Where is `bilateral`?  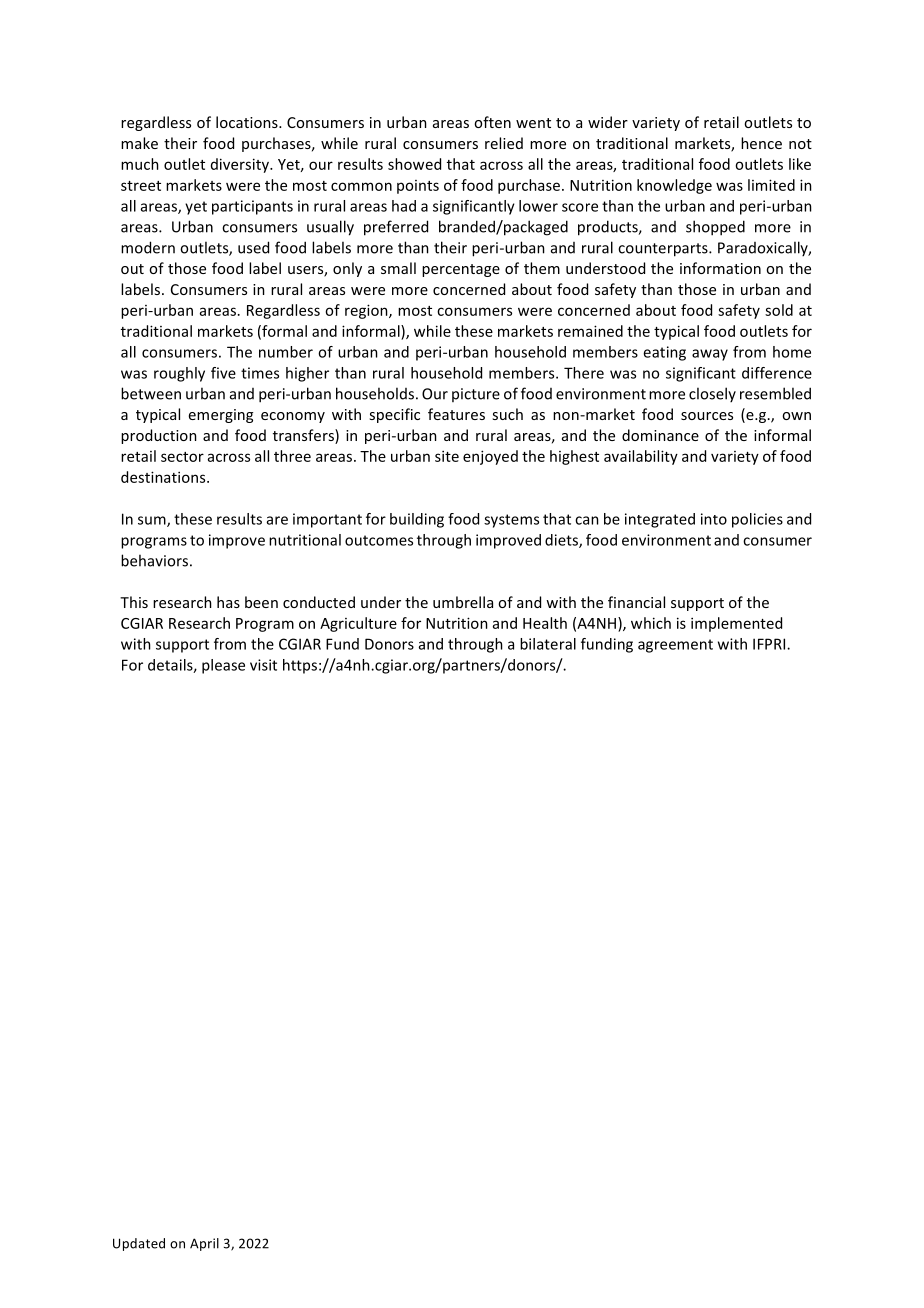
bilateral is located at coordinates (548, 644).
